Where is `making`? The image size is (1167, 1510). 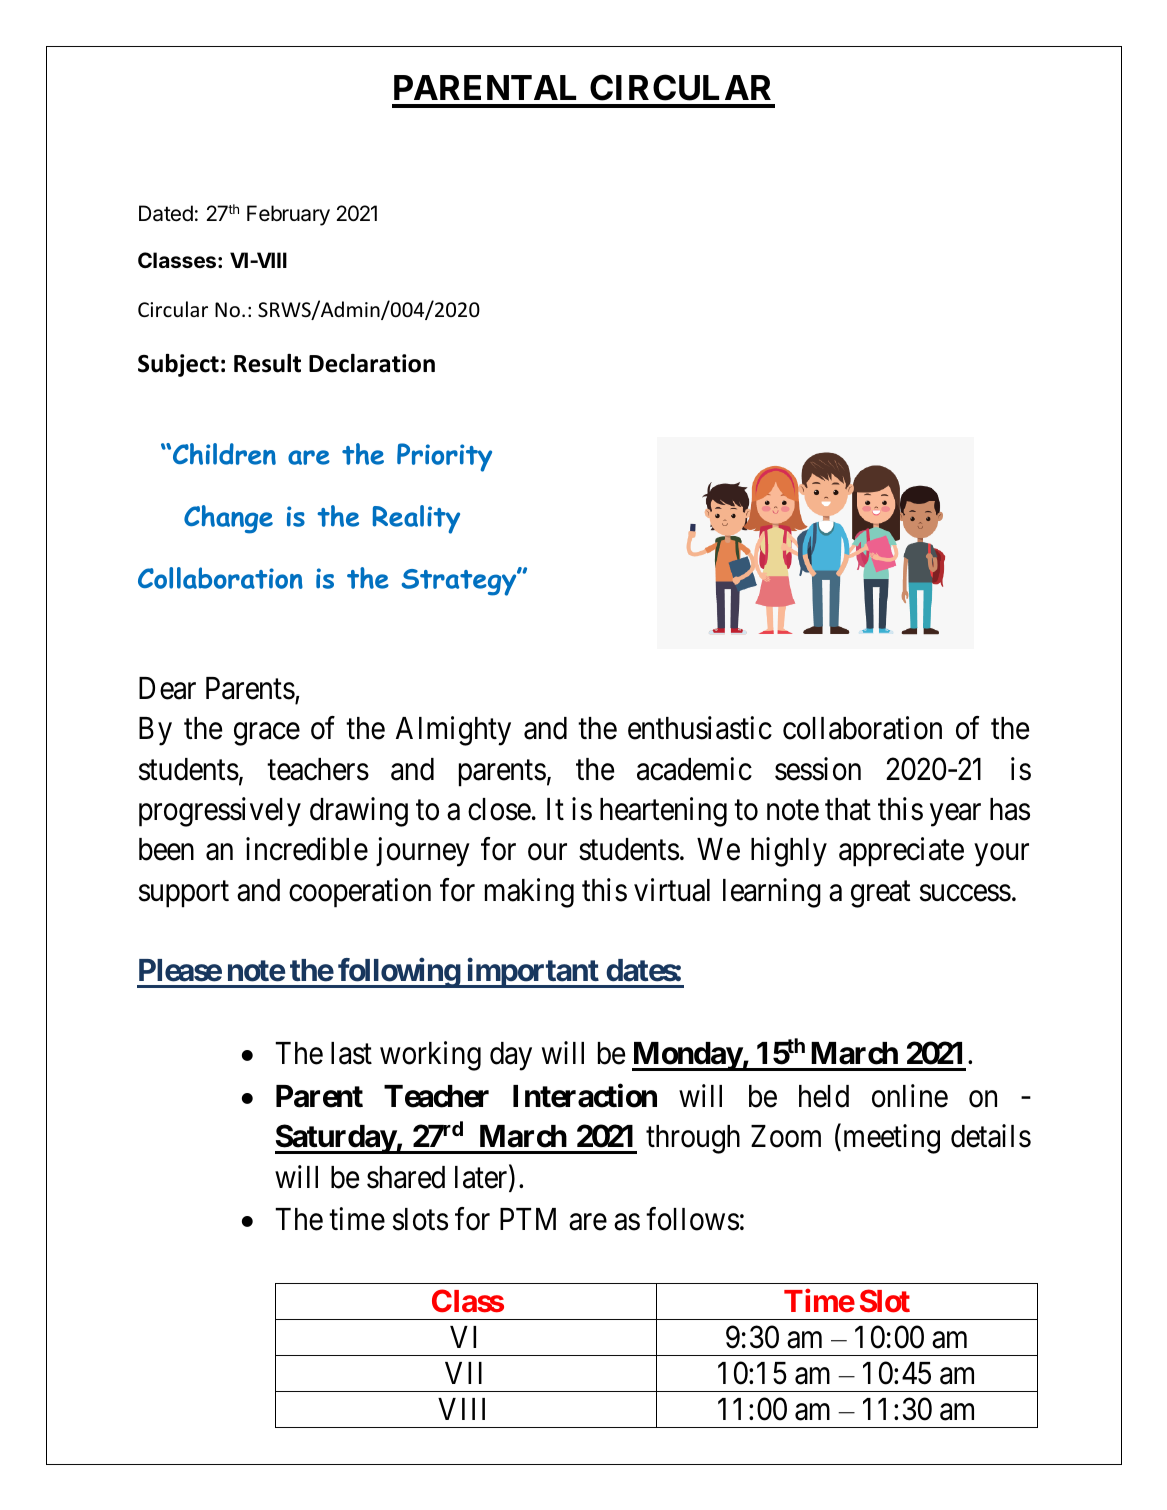
making is located at coordinates (529, 893).
